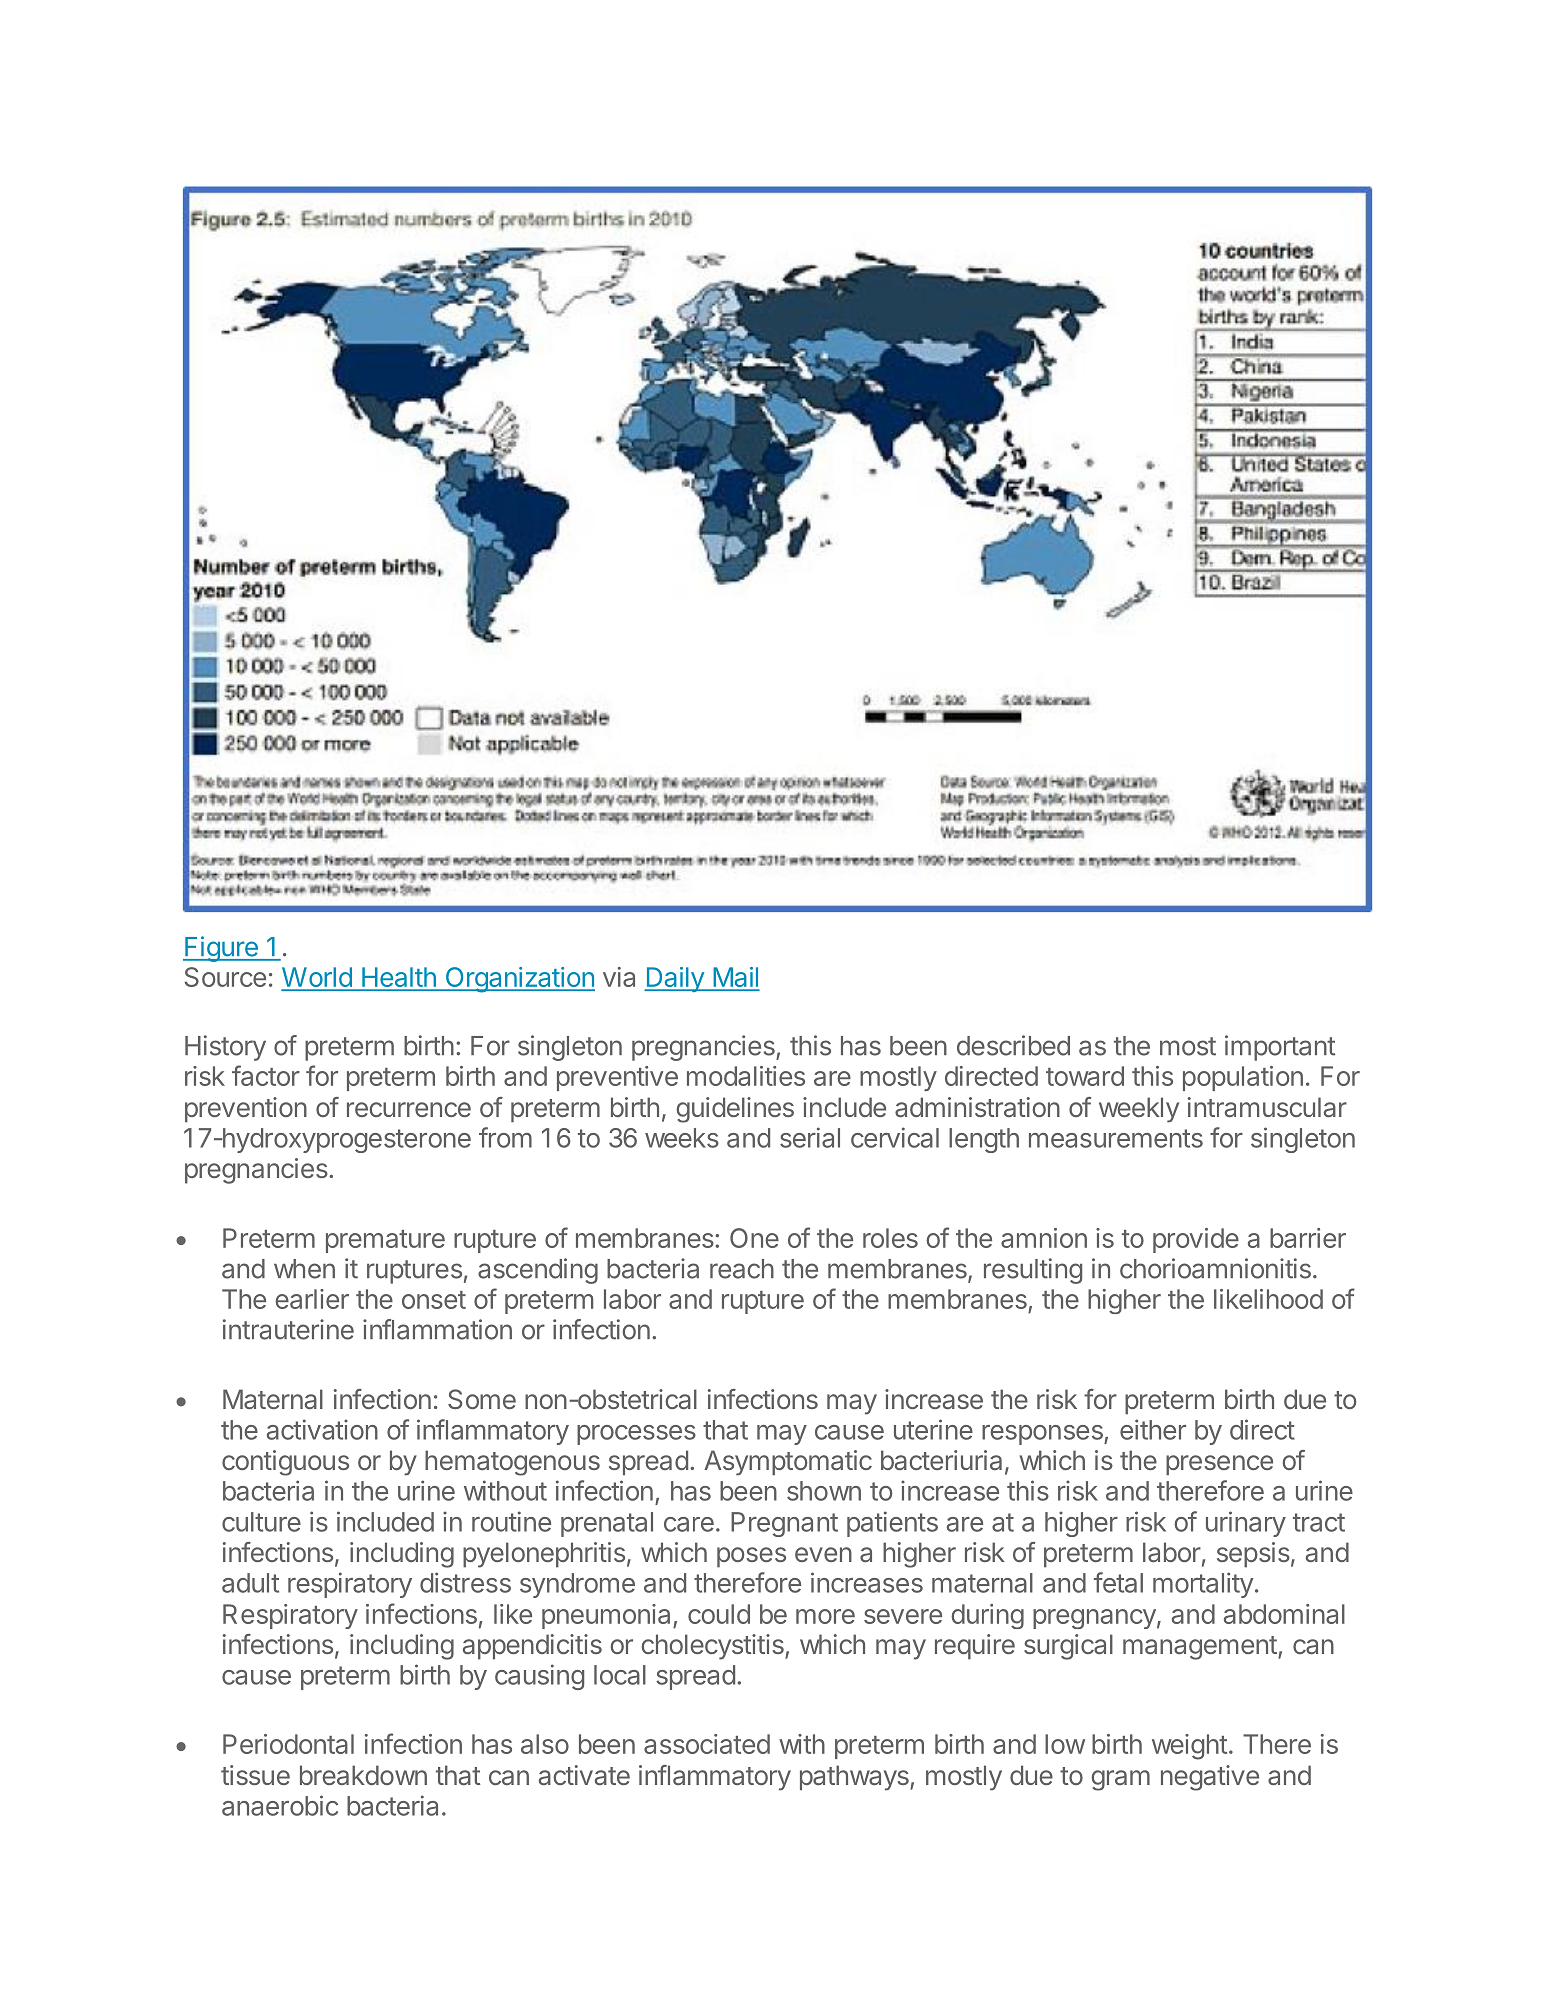  Describe the element at coordinates (1210, 1778) in the image. I see `negative` at that location.
